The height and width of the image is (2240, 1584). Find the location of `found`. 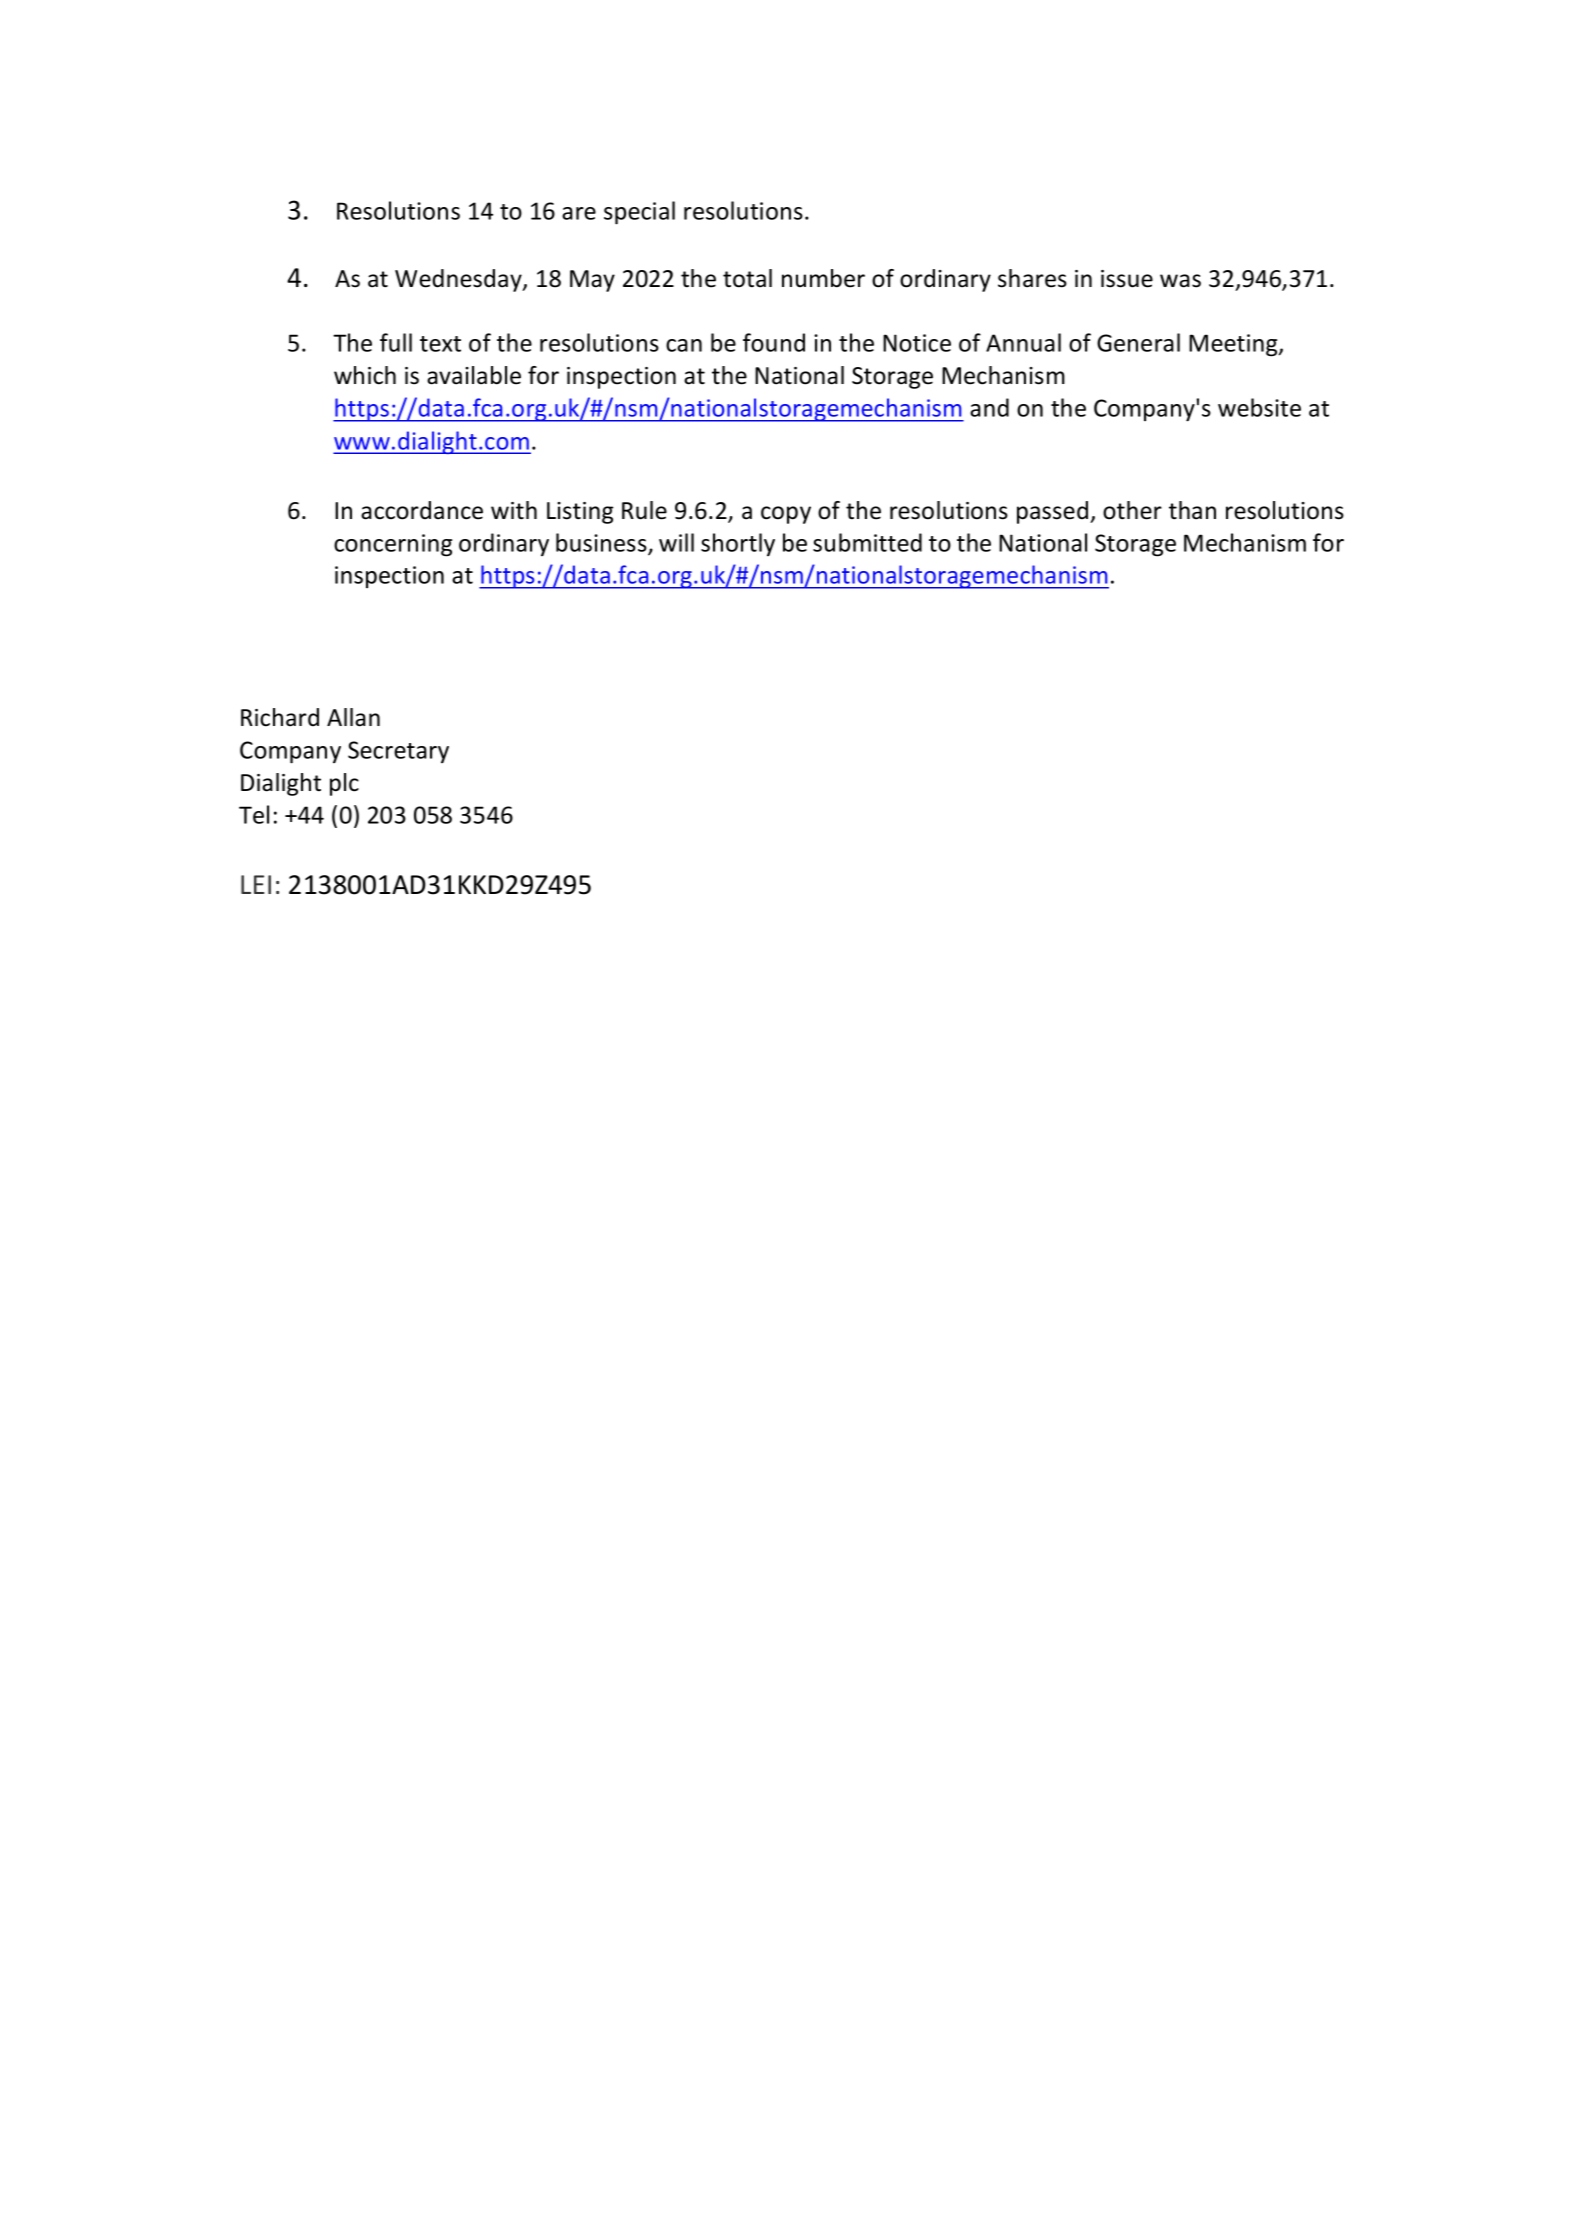

found is located at coordinates (774, 342).
